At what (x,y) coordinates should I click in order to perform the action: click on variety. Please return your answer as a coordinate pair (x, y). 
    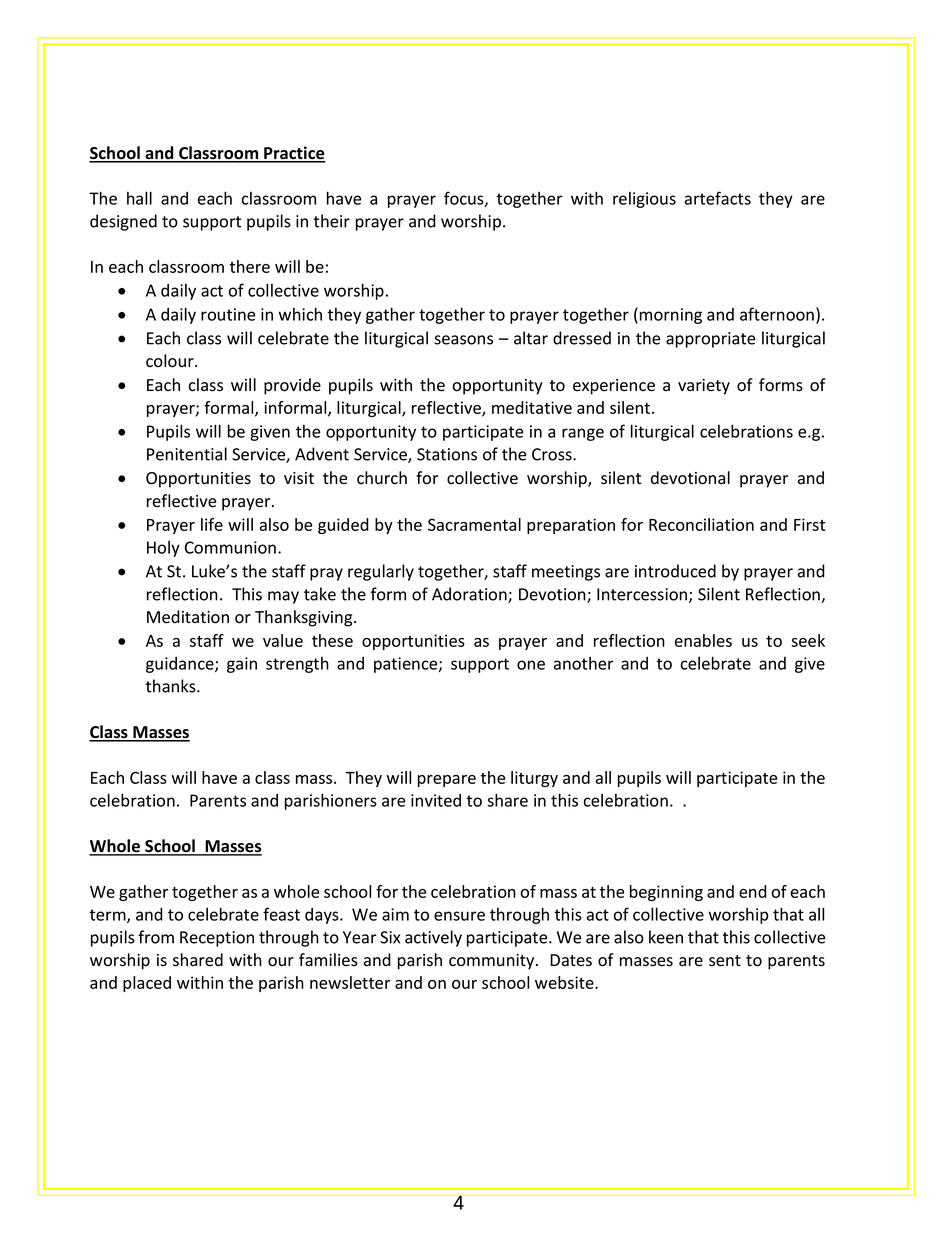
    Looking at the image, I should click on (704, 387).
